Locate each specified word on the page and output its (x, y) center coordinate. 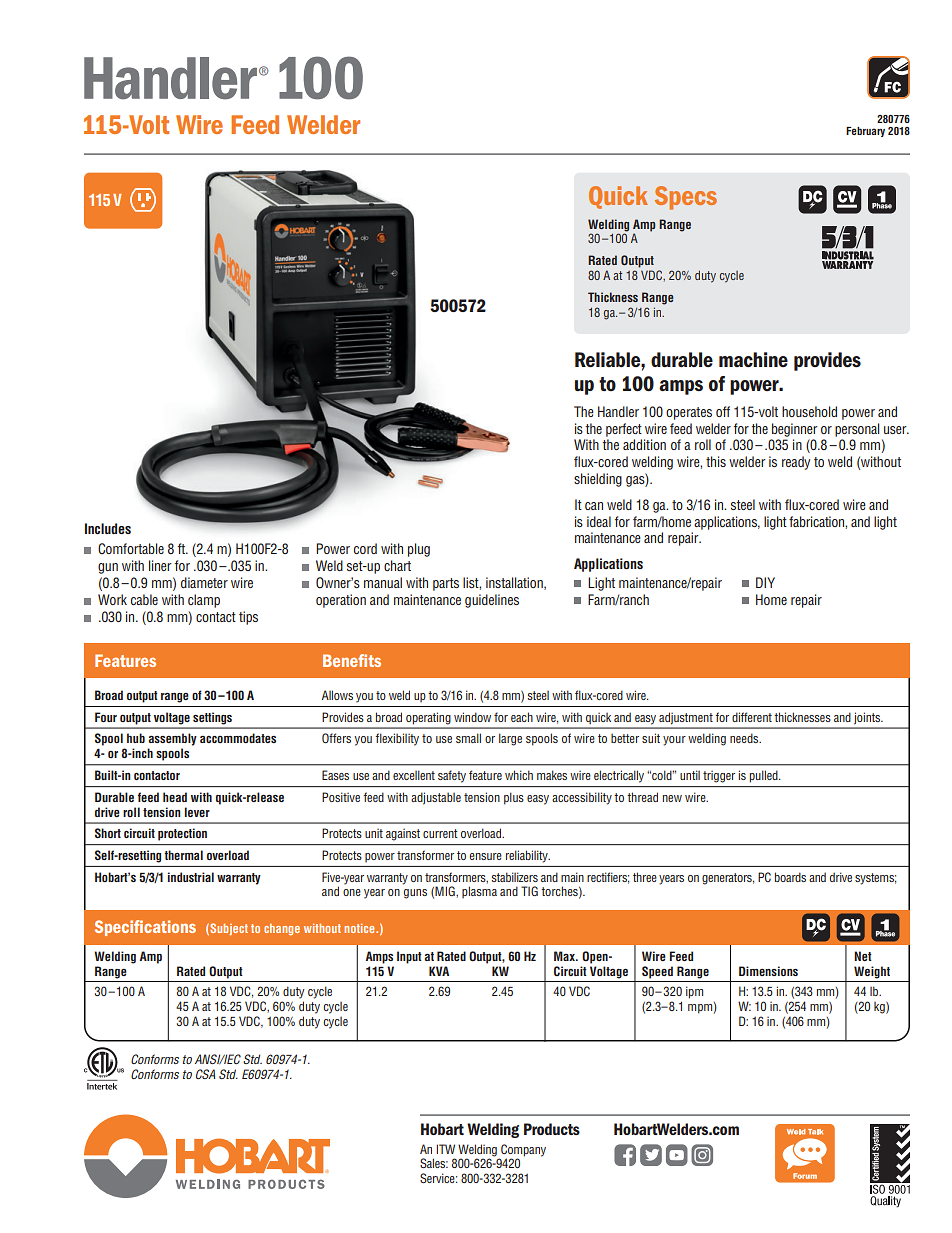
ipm (694, 992)
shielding (598, 480)
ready (796, 463)
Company (523, 1150)
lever (197, 812)
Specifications (145, 928)
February (865, 132)
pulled (765, 776)
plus (514, 798)
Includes (108, 528)
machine (753, 359)
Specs (686, 198)
